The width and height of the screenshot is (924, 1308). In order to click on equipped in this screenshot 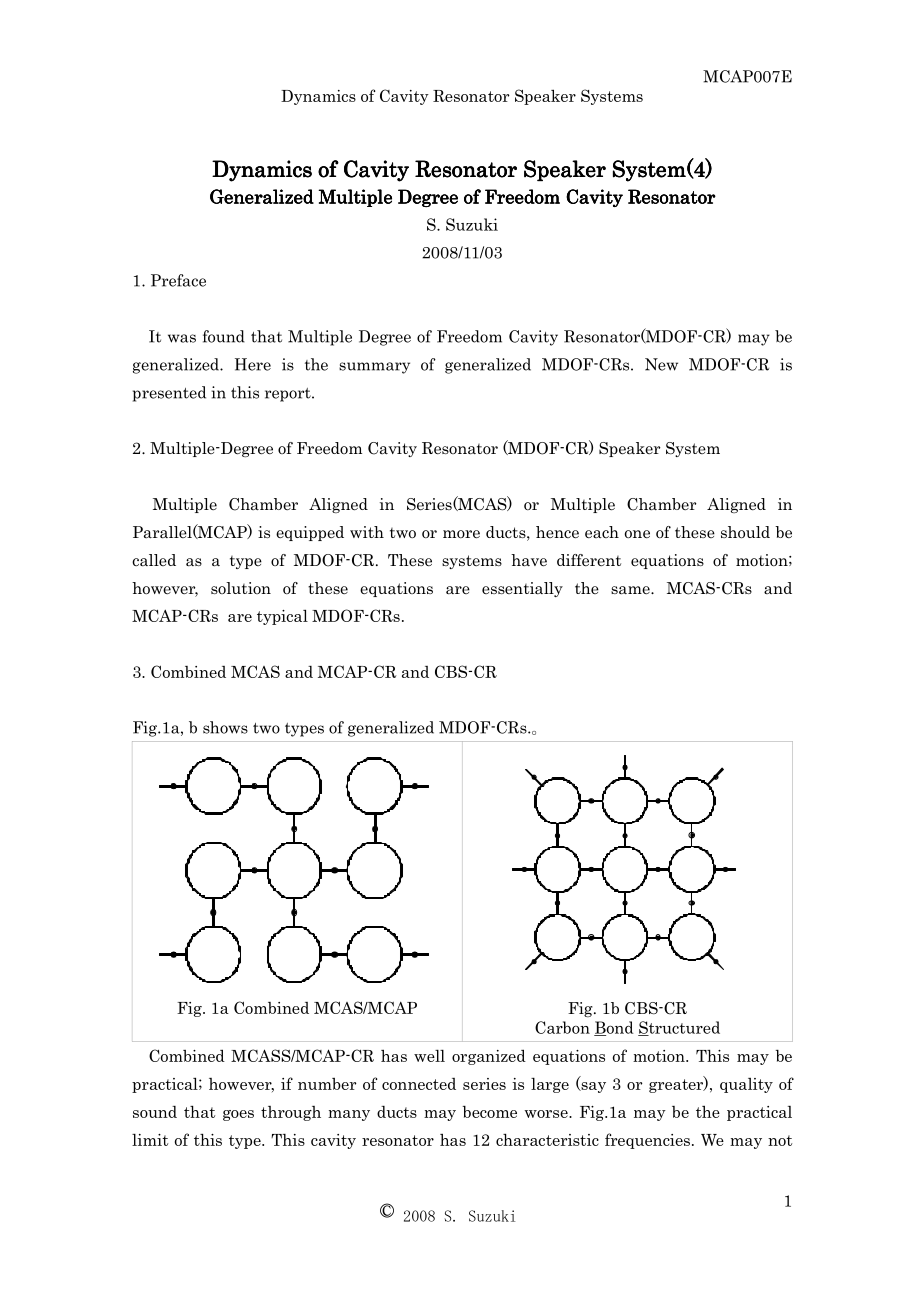, I will do `click(310, 533)`.
